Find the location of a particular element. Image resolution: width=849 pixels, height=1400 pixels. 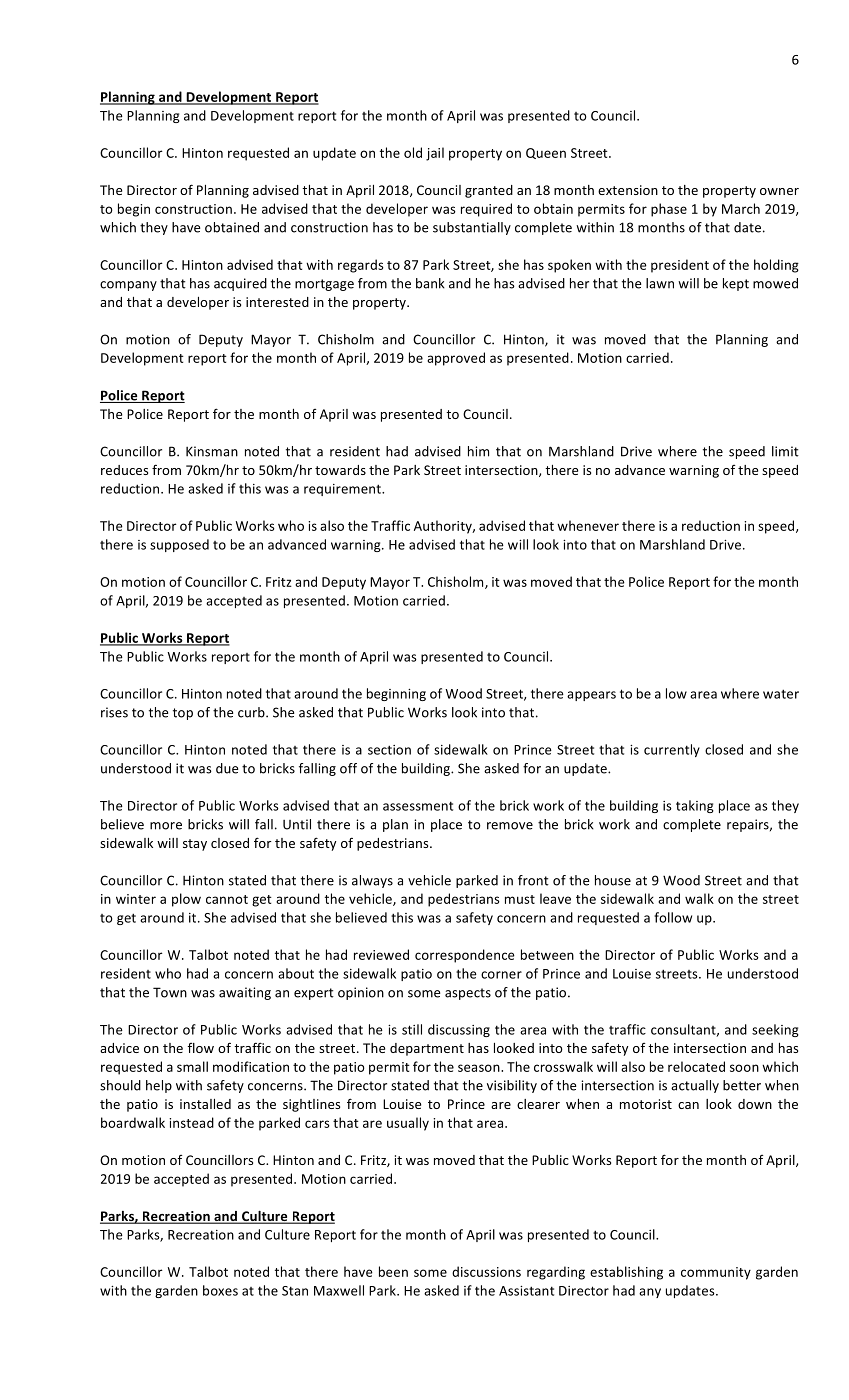

assessment is located at coordinates (418, 806).
